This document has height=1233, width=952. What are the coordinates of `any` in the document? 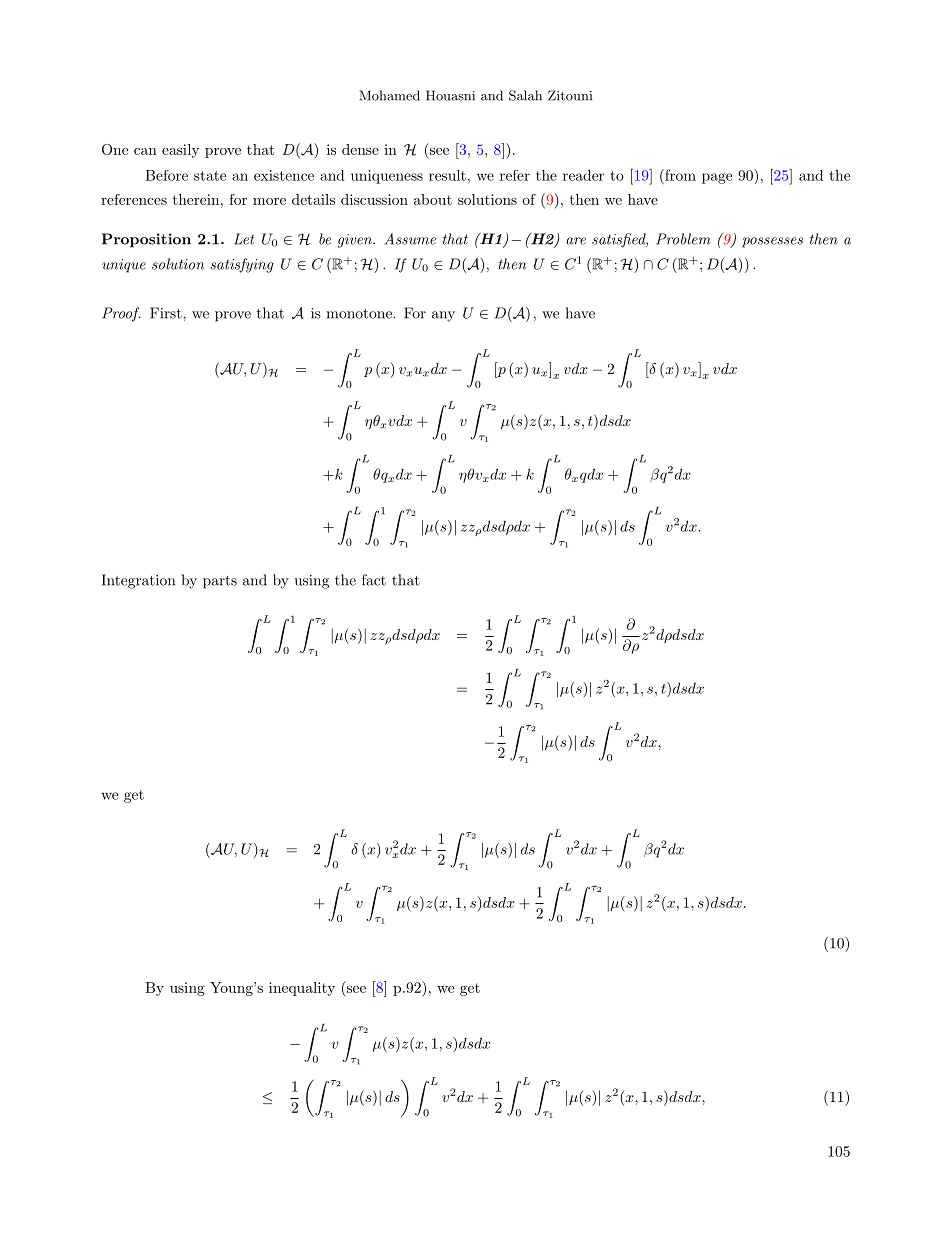 It's located at (443, 316).
